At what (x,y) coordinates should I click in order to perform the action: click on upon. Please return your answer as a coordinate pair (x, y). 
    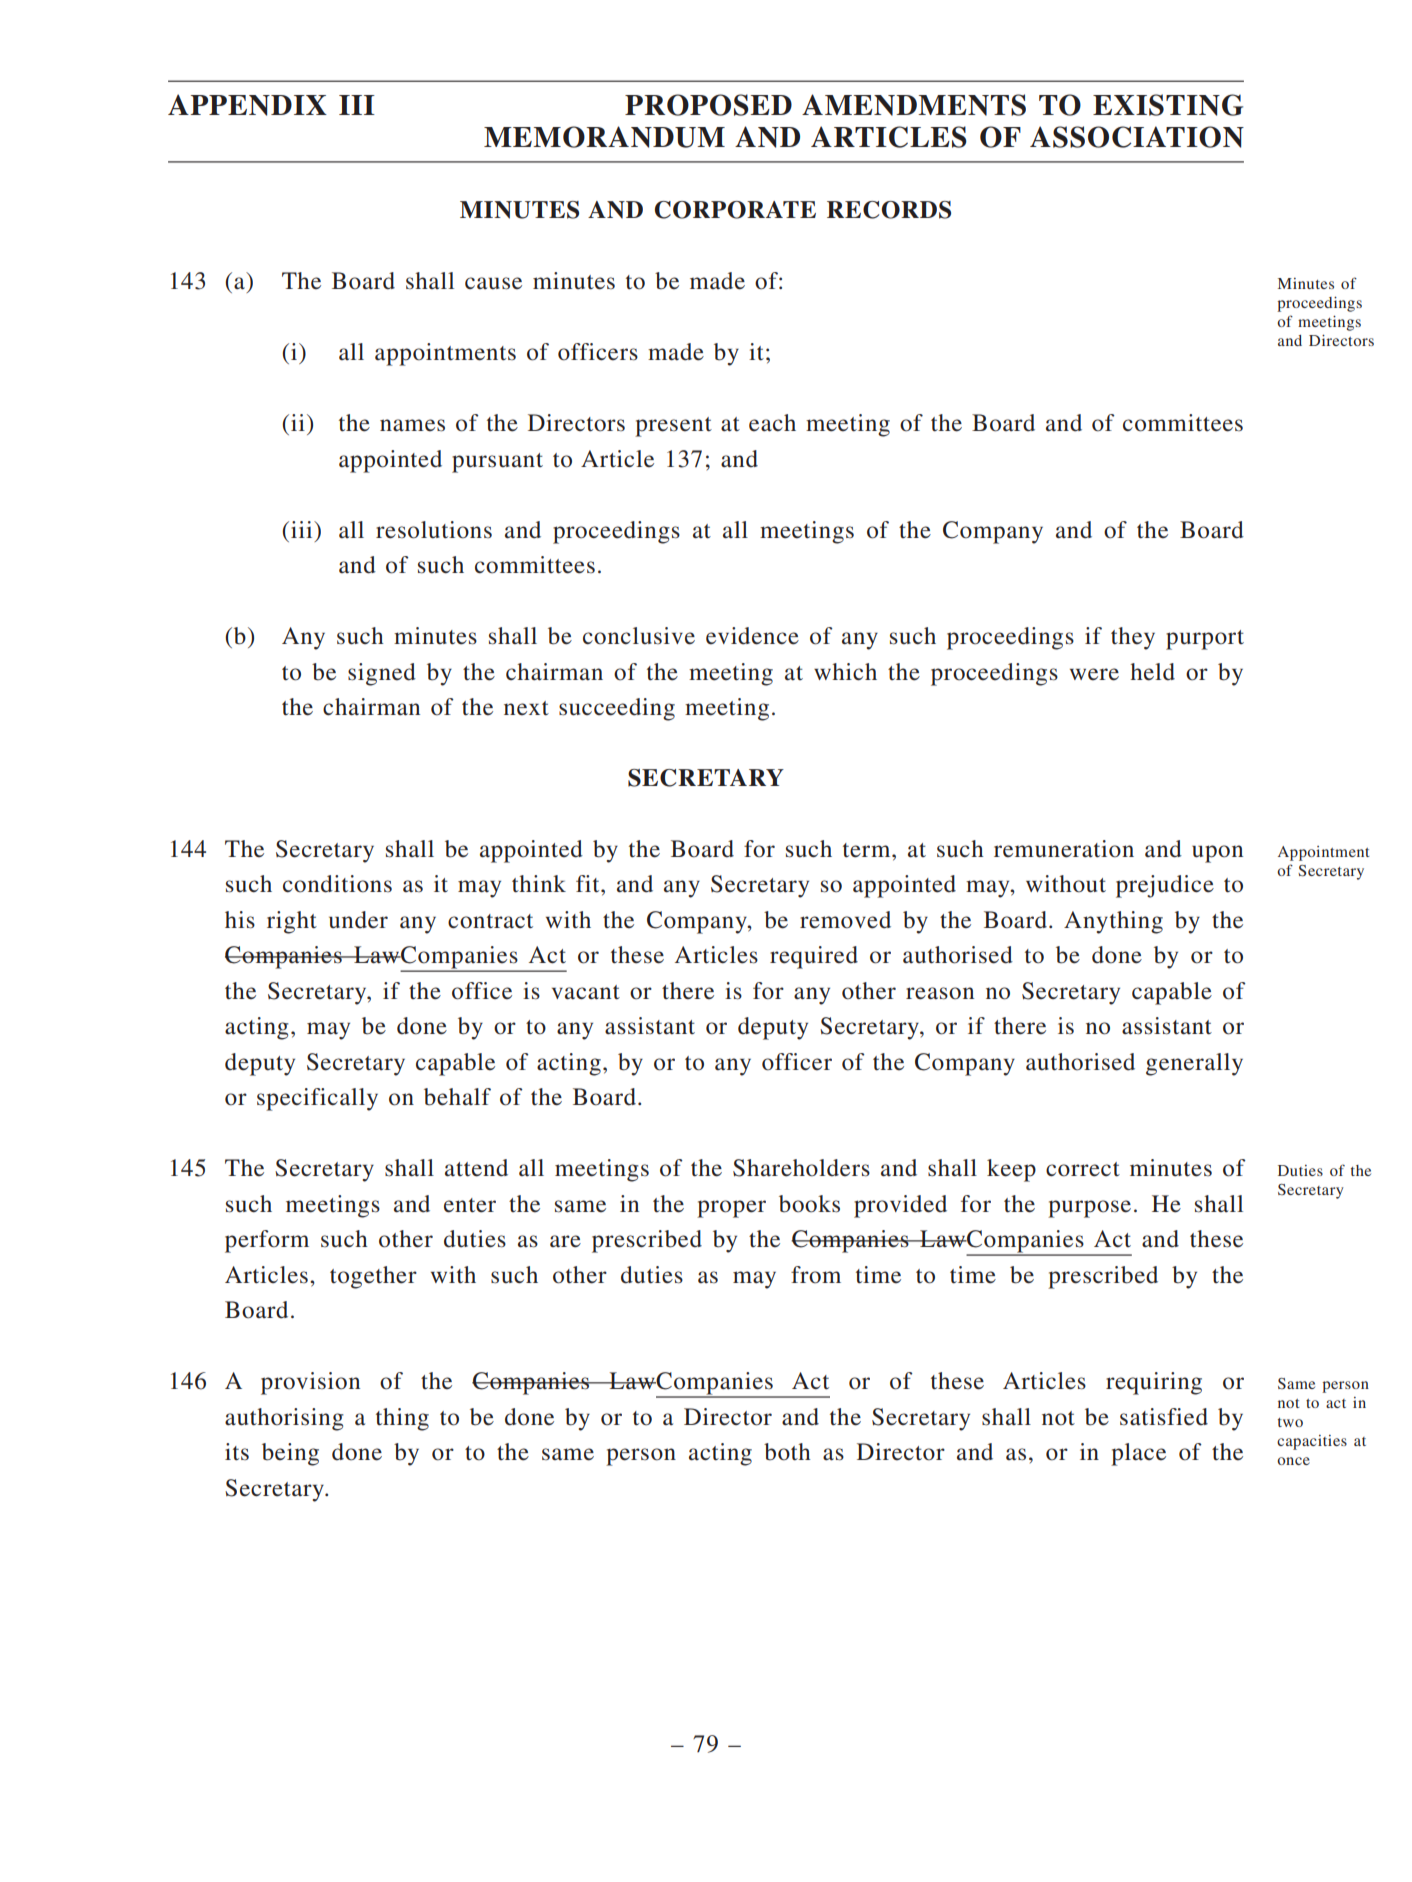
    Looking at the image, I should click on (1217, 854).
